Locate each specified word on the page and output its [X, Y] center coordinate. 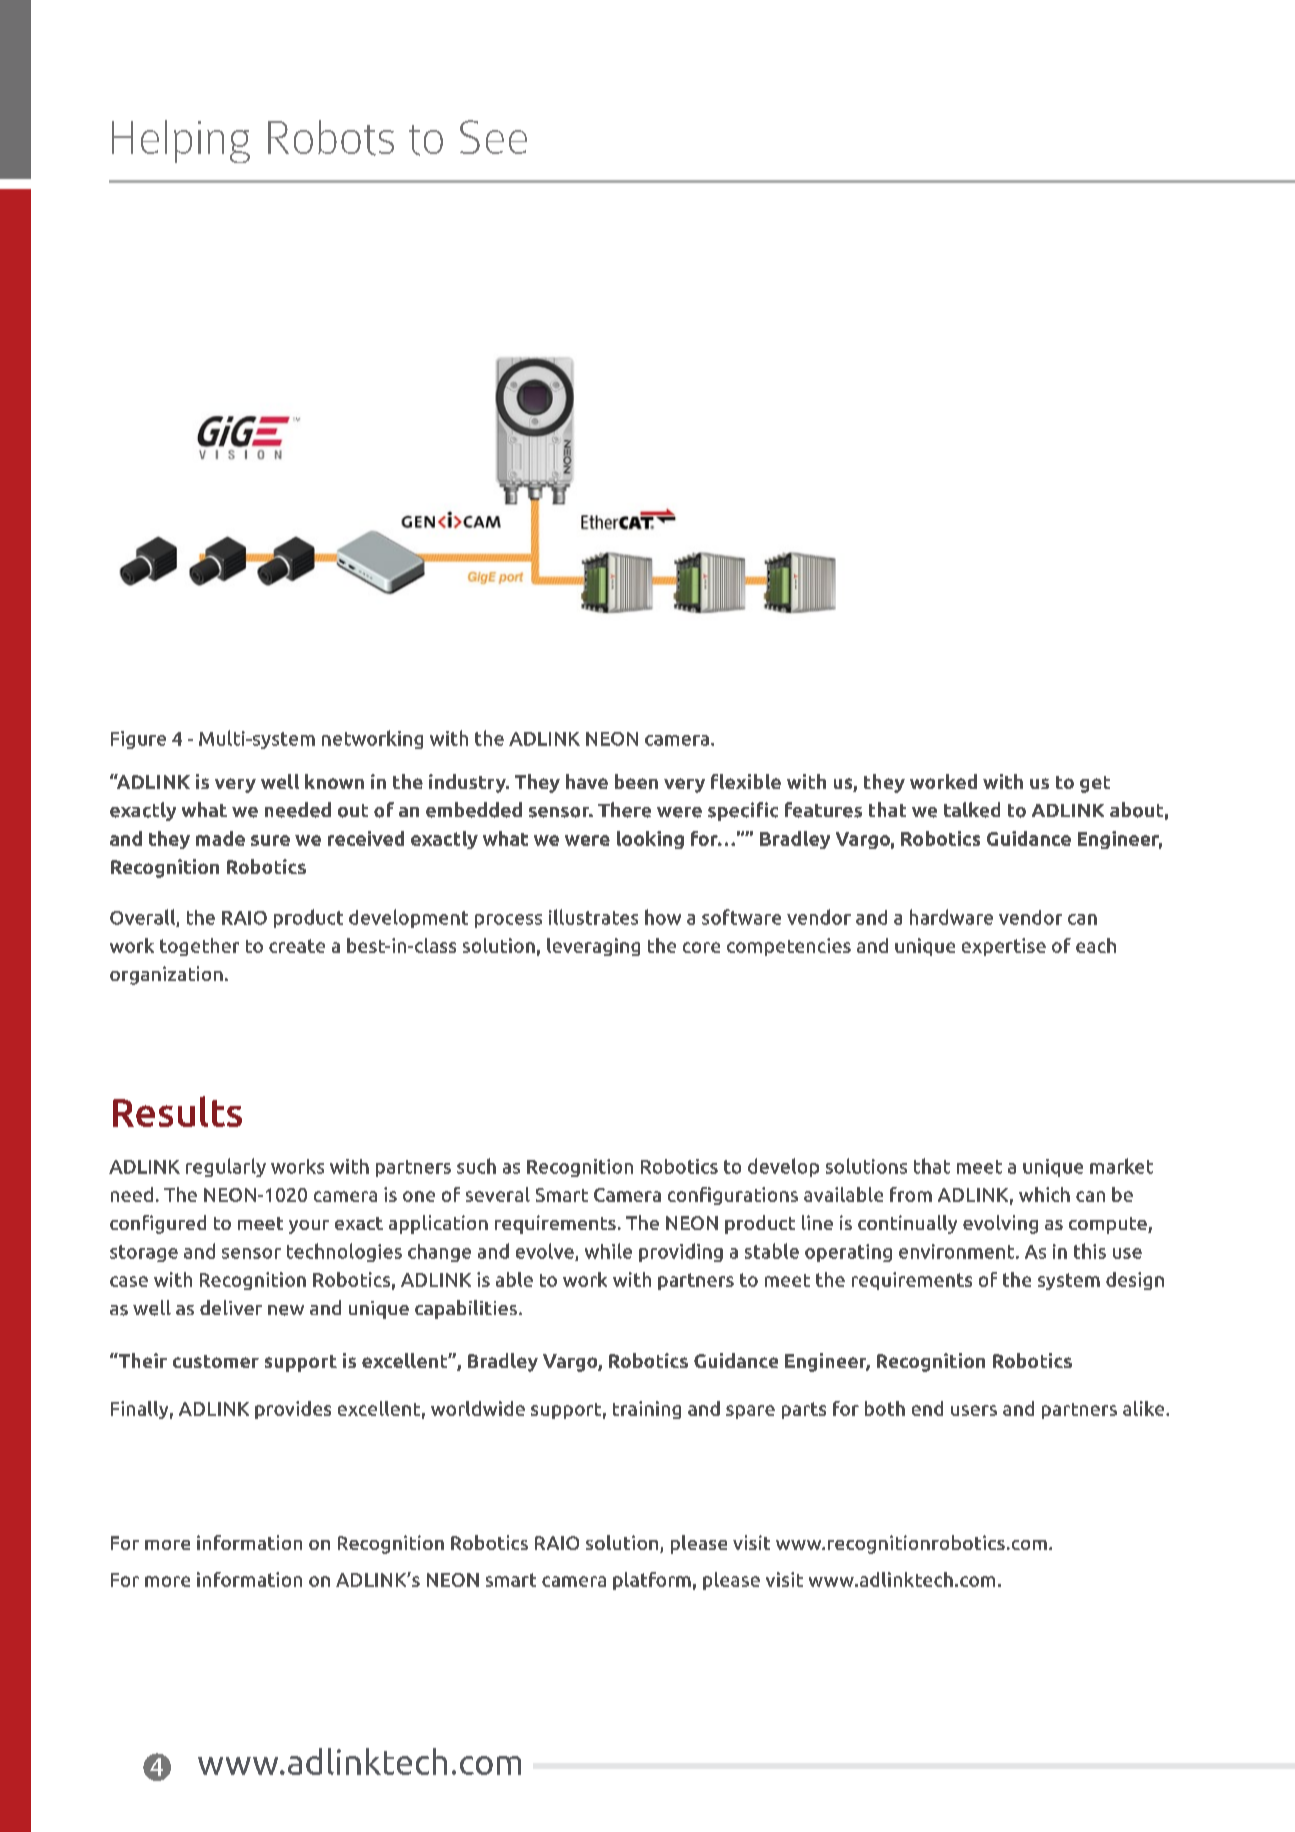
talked [972, 810]
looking [650, 840]
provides [293, 1410]
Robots [331, 138]
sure [270, 840]
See [493, 137]
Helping [181, 141]
